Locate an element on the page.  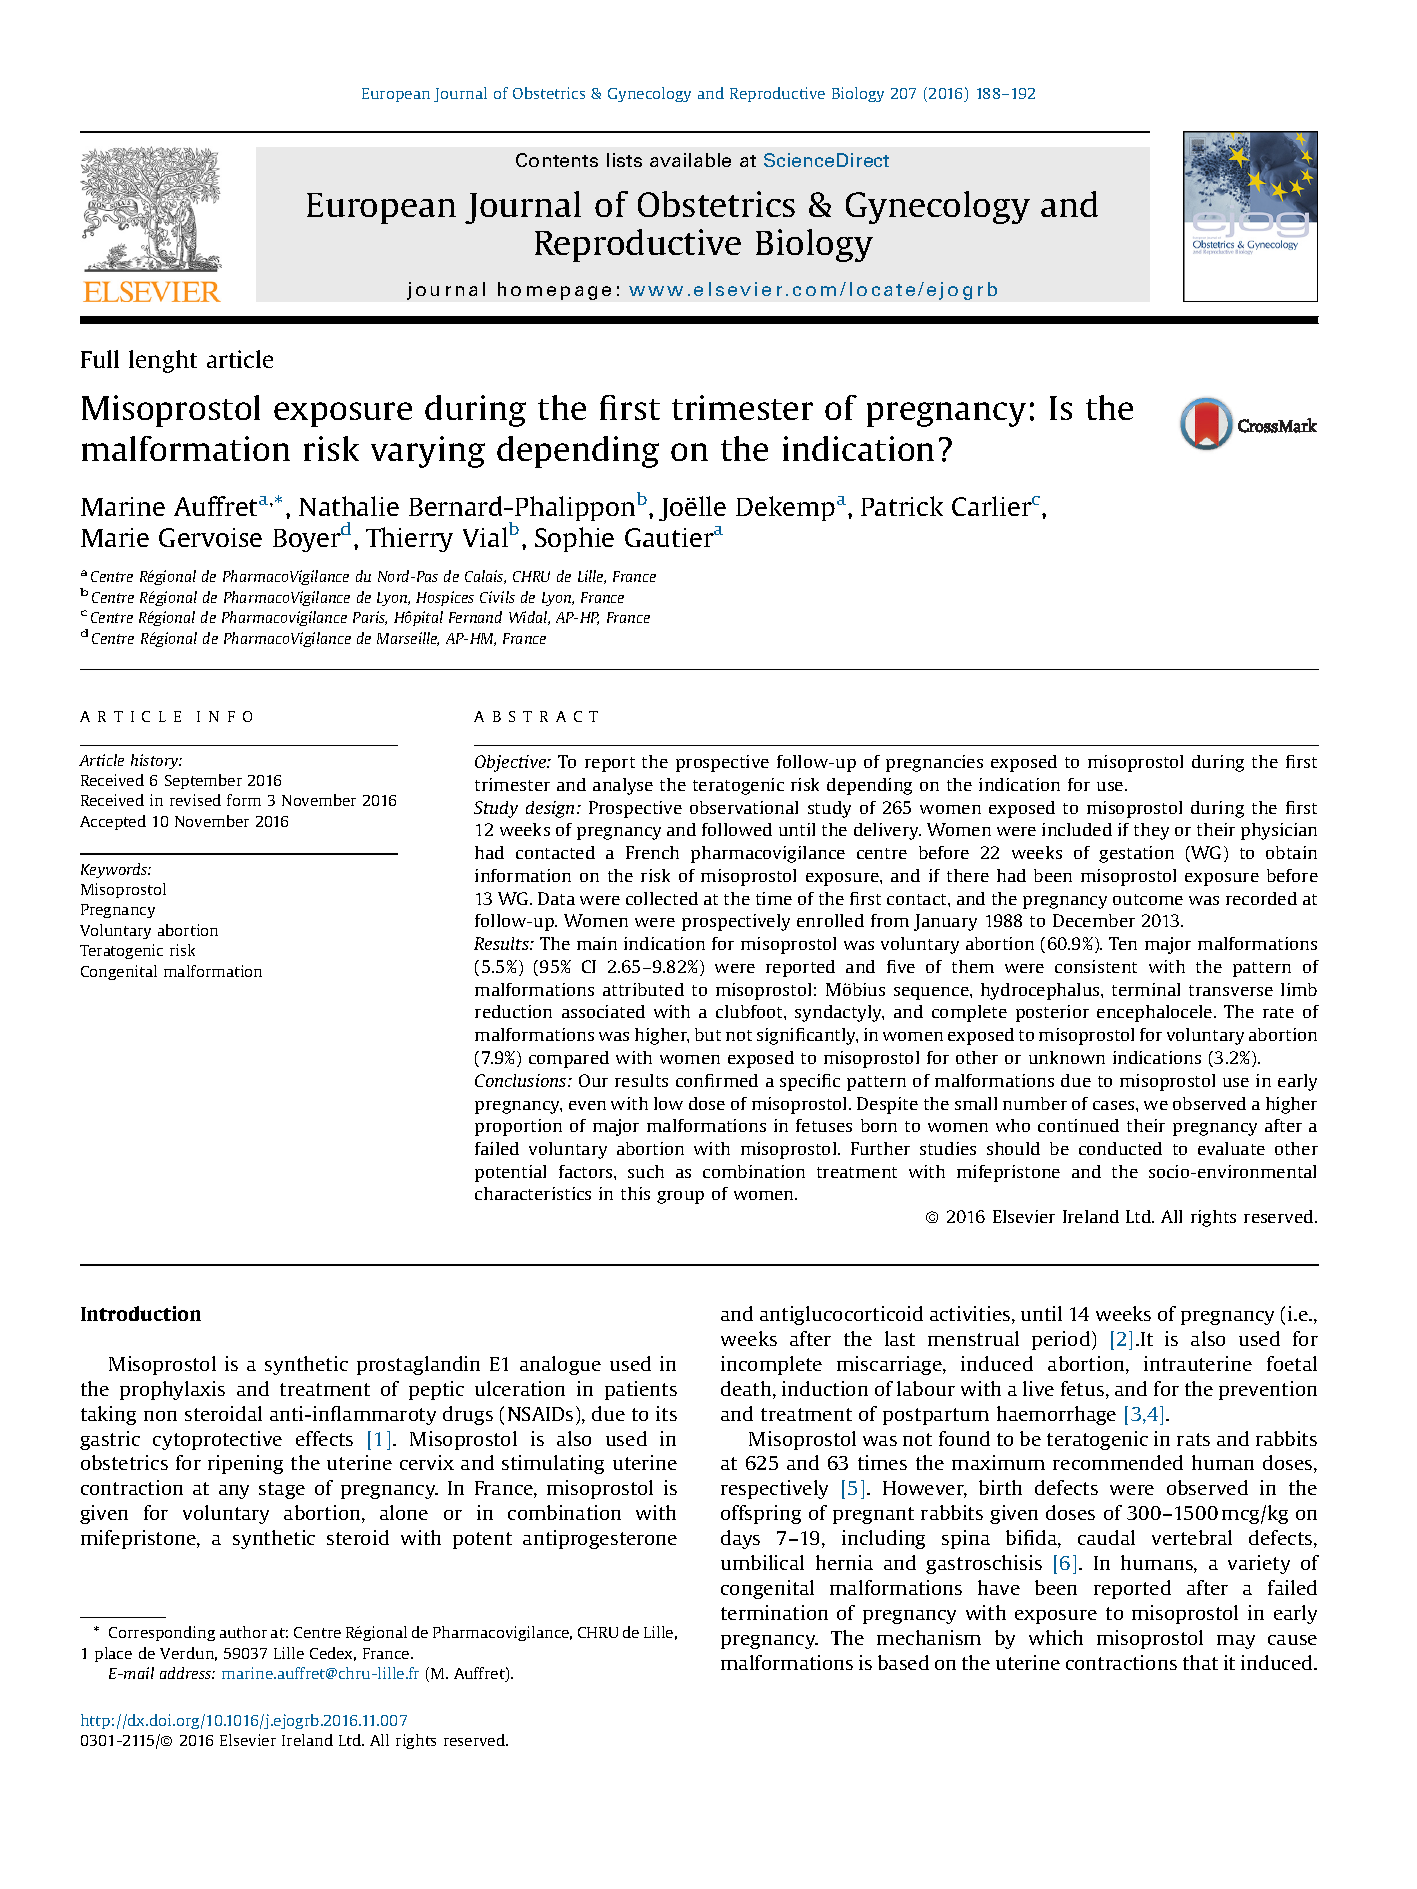
Paris is located at coordinates (370, 618).
